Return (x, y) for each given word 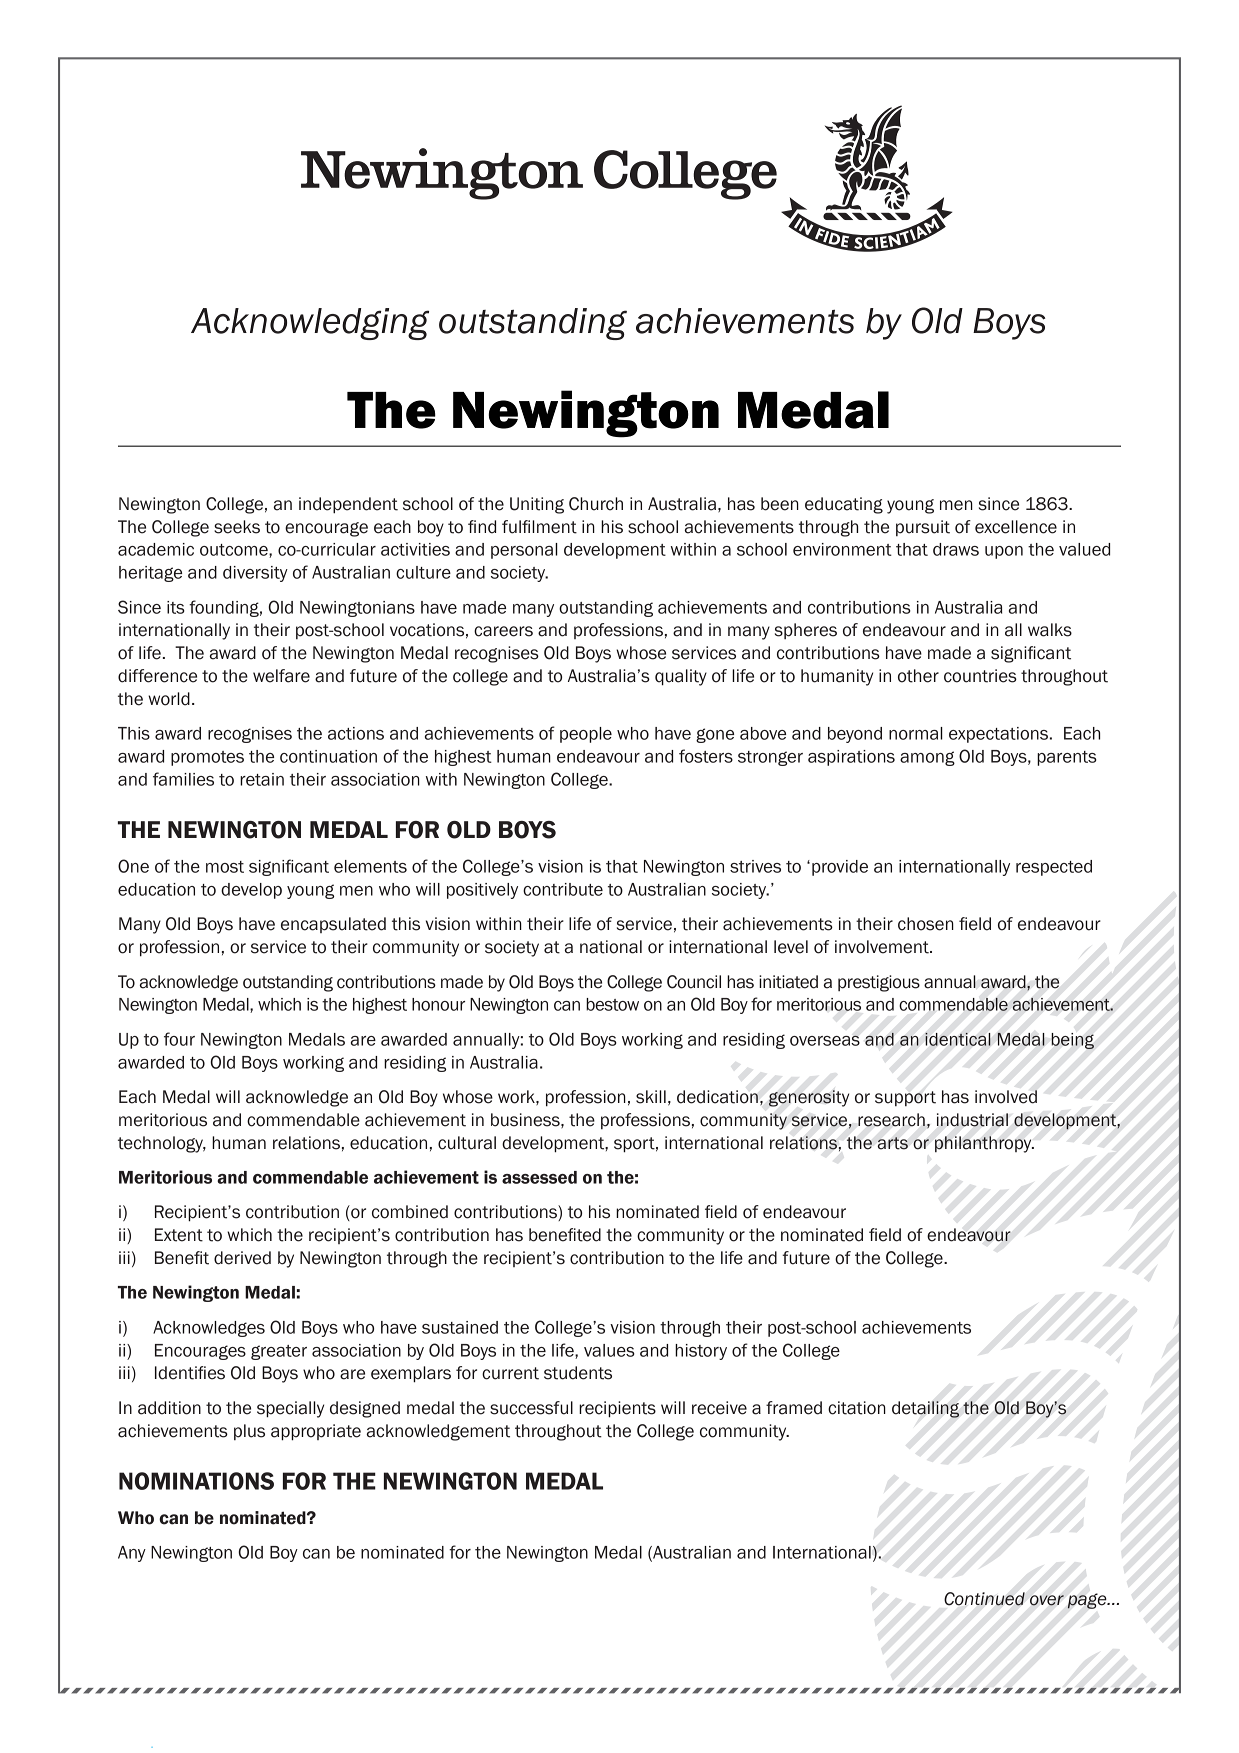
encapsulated (333, 925)
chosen (926, 924)
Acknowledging (310, 324)
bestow (612, 1004)
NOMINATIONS (196, 1481)
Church (596, 504)
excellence (1016, 527)
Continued (984, 1599)
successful (531, 1408)
